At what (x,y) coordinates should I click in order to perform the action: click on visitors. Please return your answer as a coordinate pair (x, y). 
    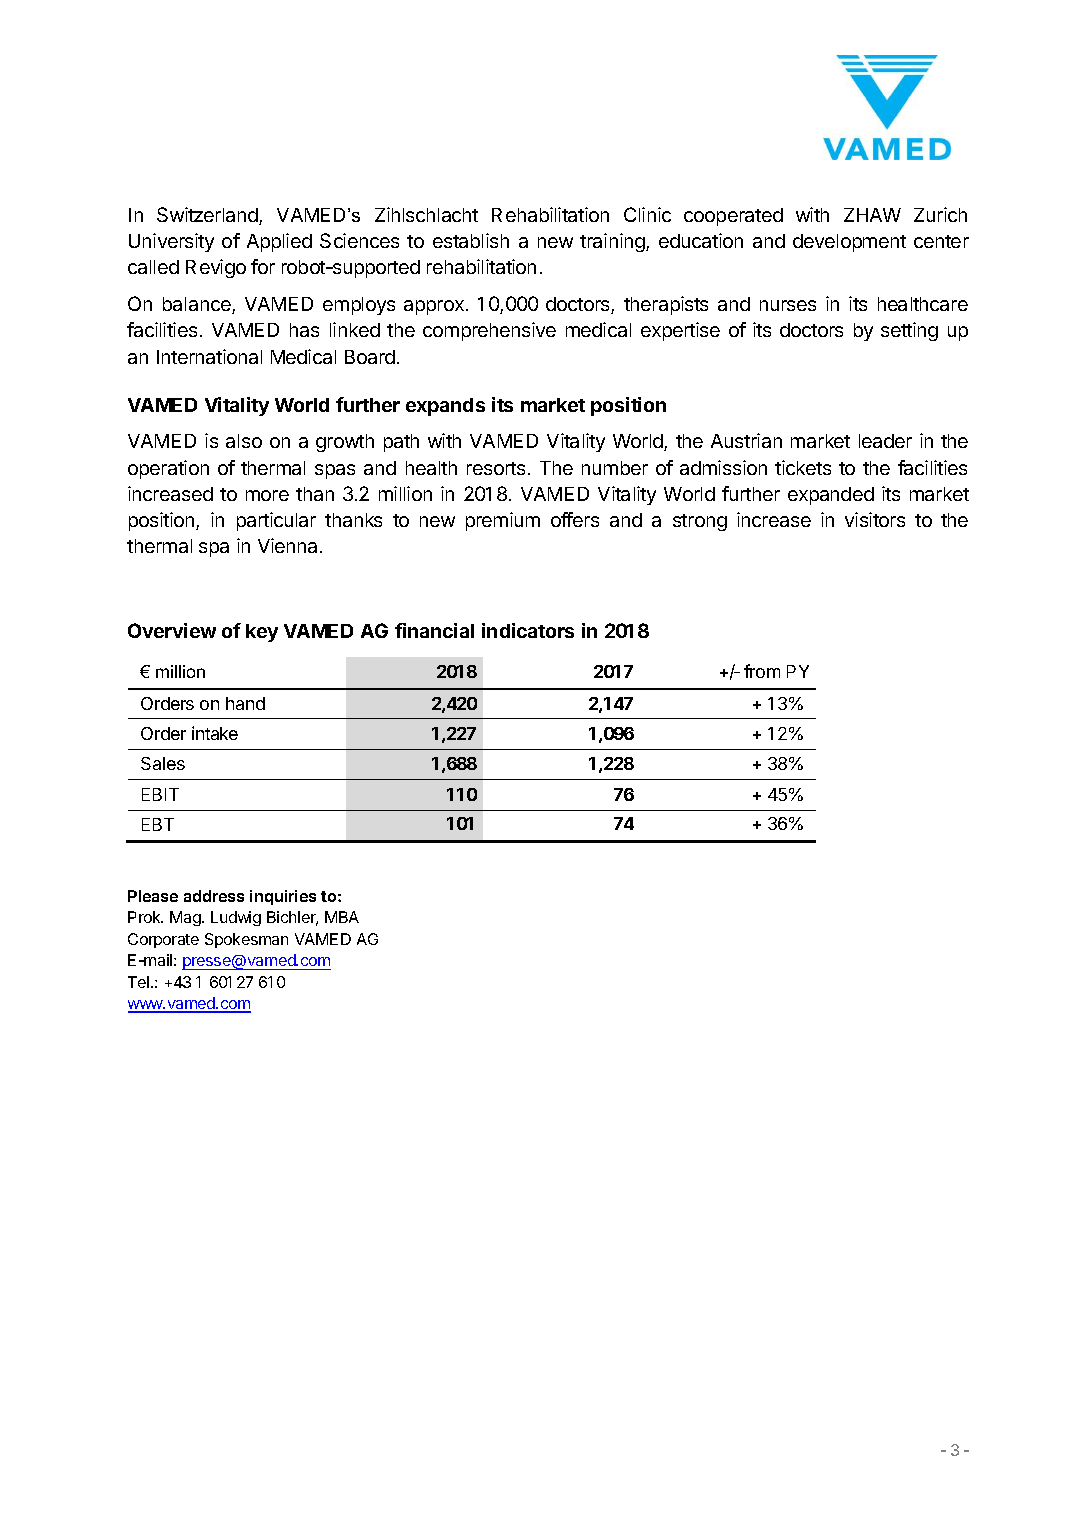
    Looking at the image, I should click on (875, 519).
